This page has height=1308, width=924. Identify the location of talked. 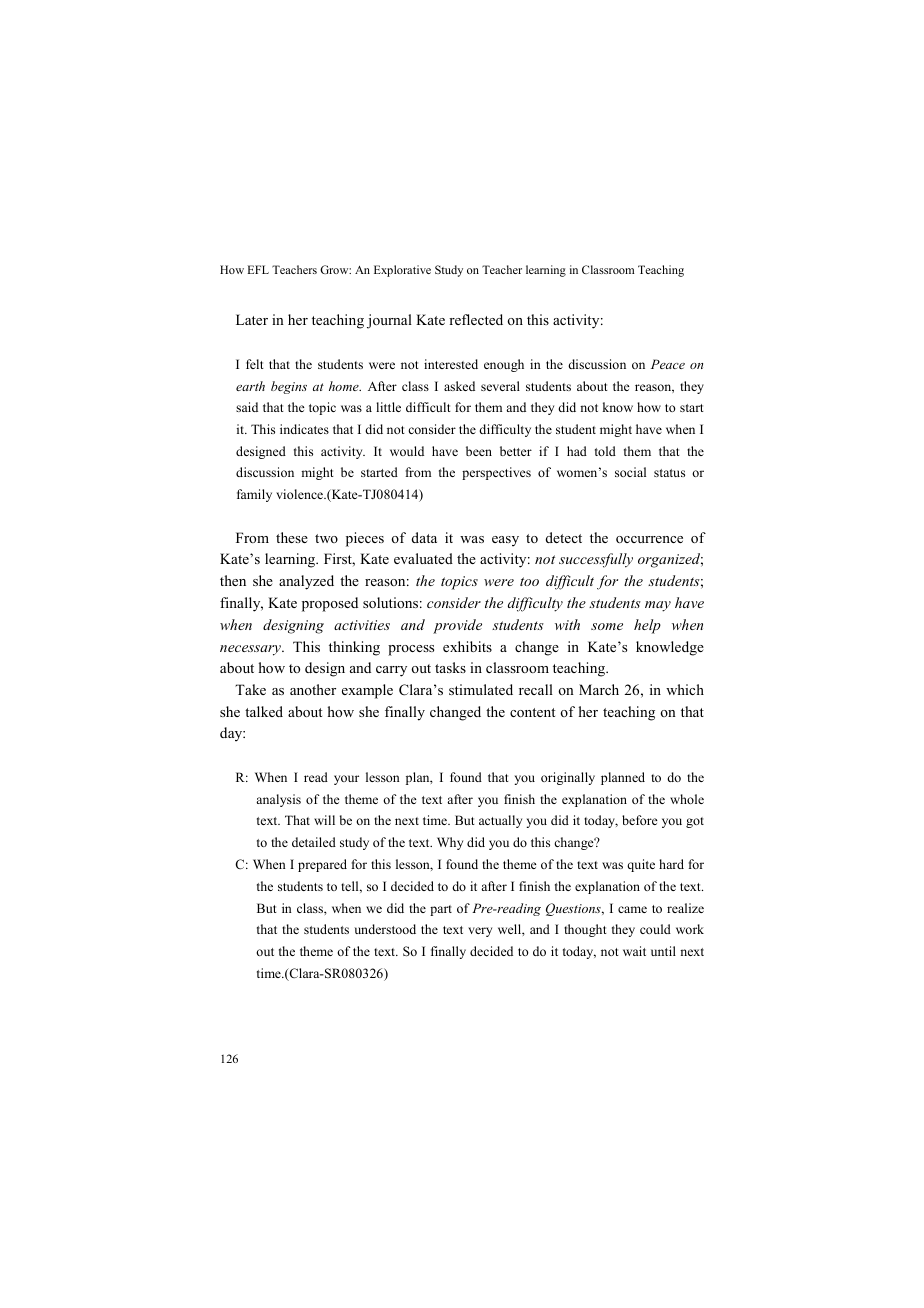
(264, 711).
